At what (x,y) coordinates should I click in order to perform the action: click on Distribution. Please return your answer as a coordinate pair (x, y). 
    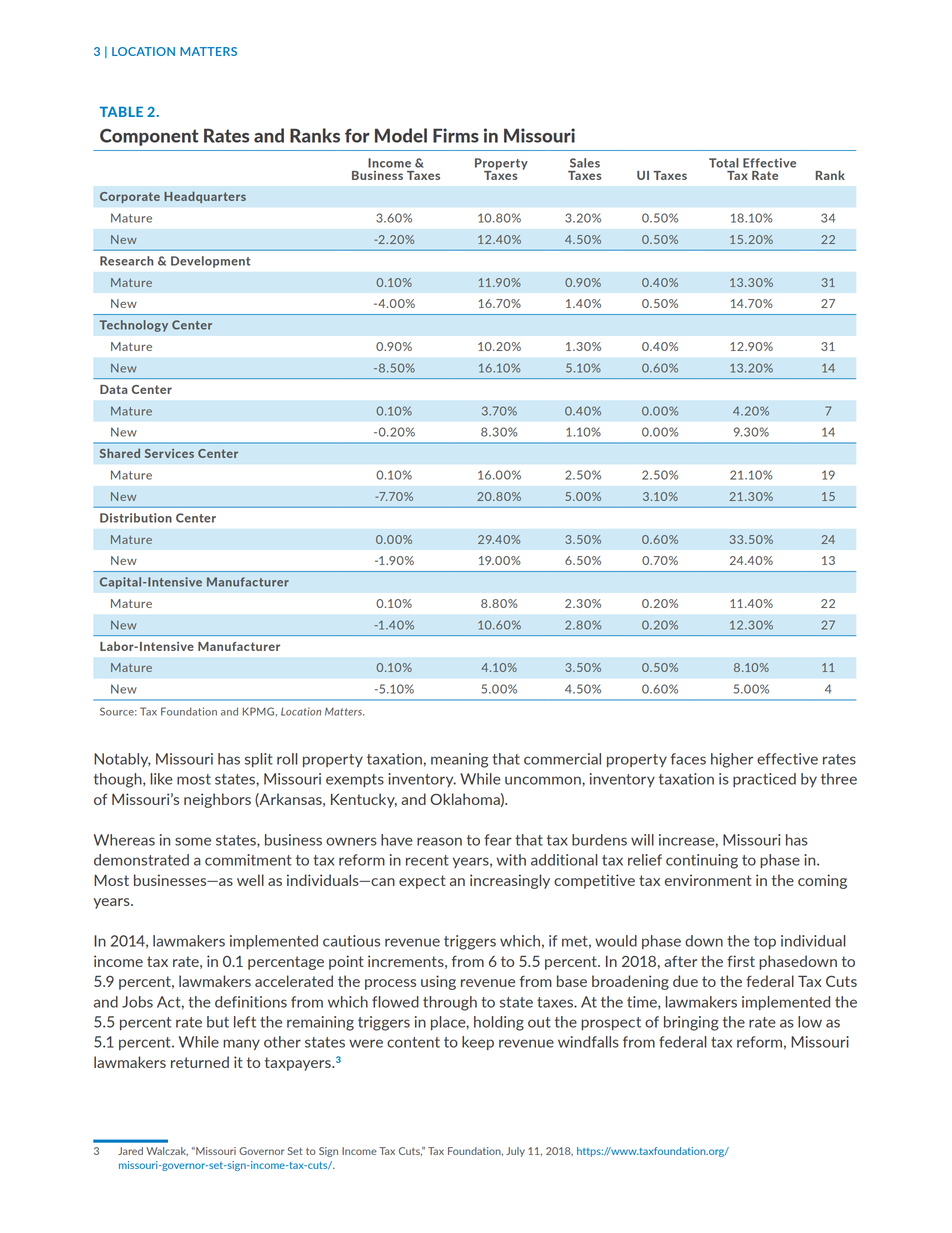
    Looking at the image, I should click on (136, 518).
